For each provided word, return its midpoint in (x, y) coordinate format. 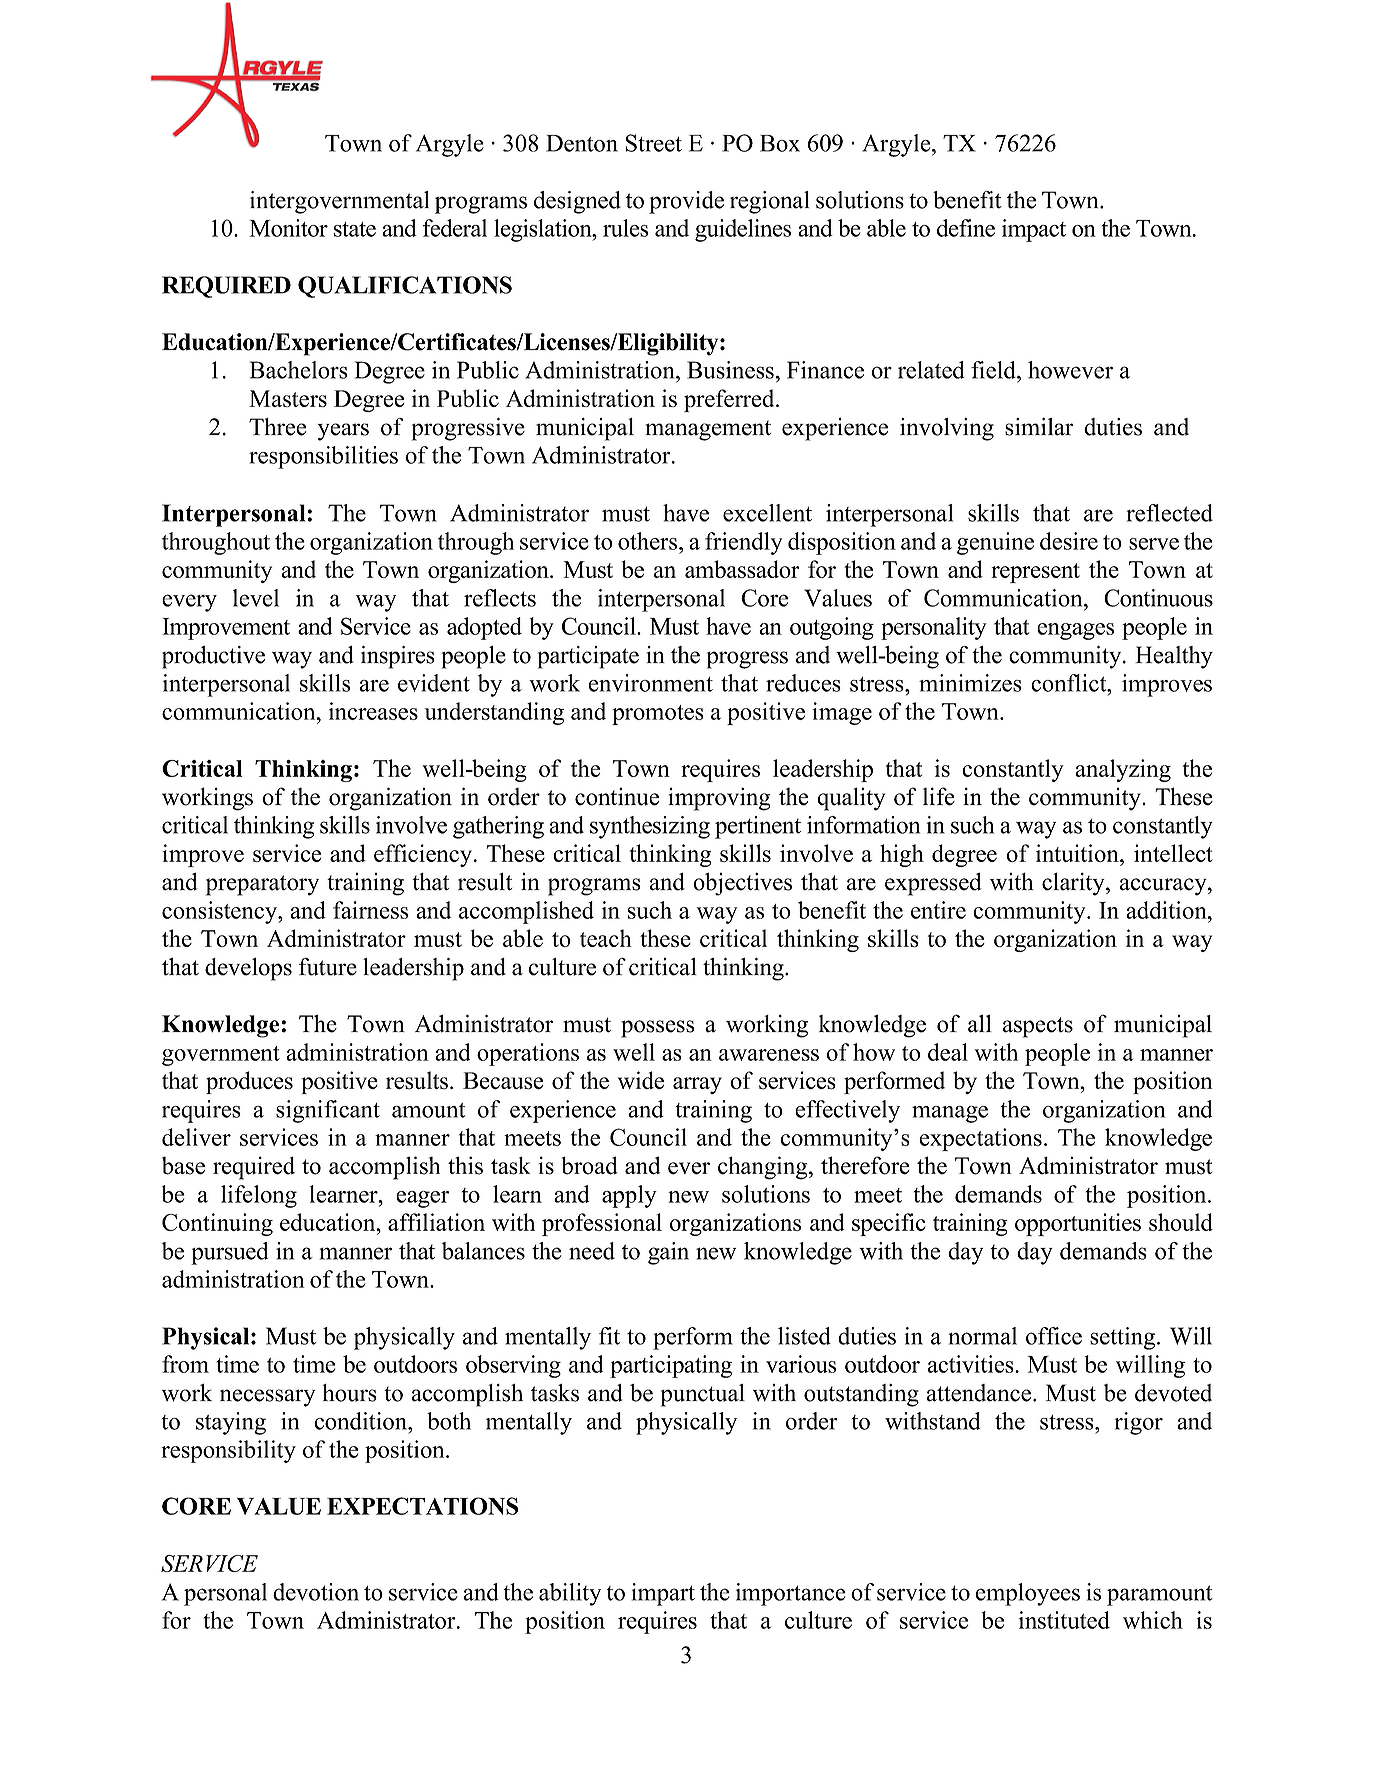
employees (1028, 1594)
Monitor (288, 228)
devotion (316, 1592)
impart (663, 1594)
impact (1034, 230)
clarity (1074, 884)
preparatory (262, 885)
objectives (742, 884)
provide (686, 202)
